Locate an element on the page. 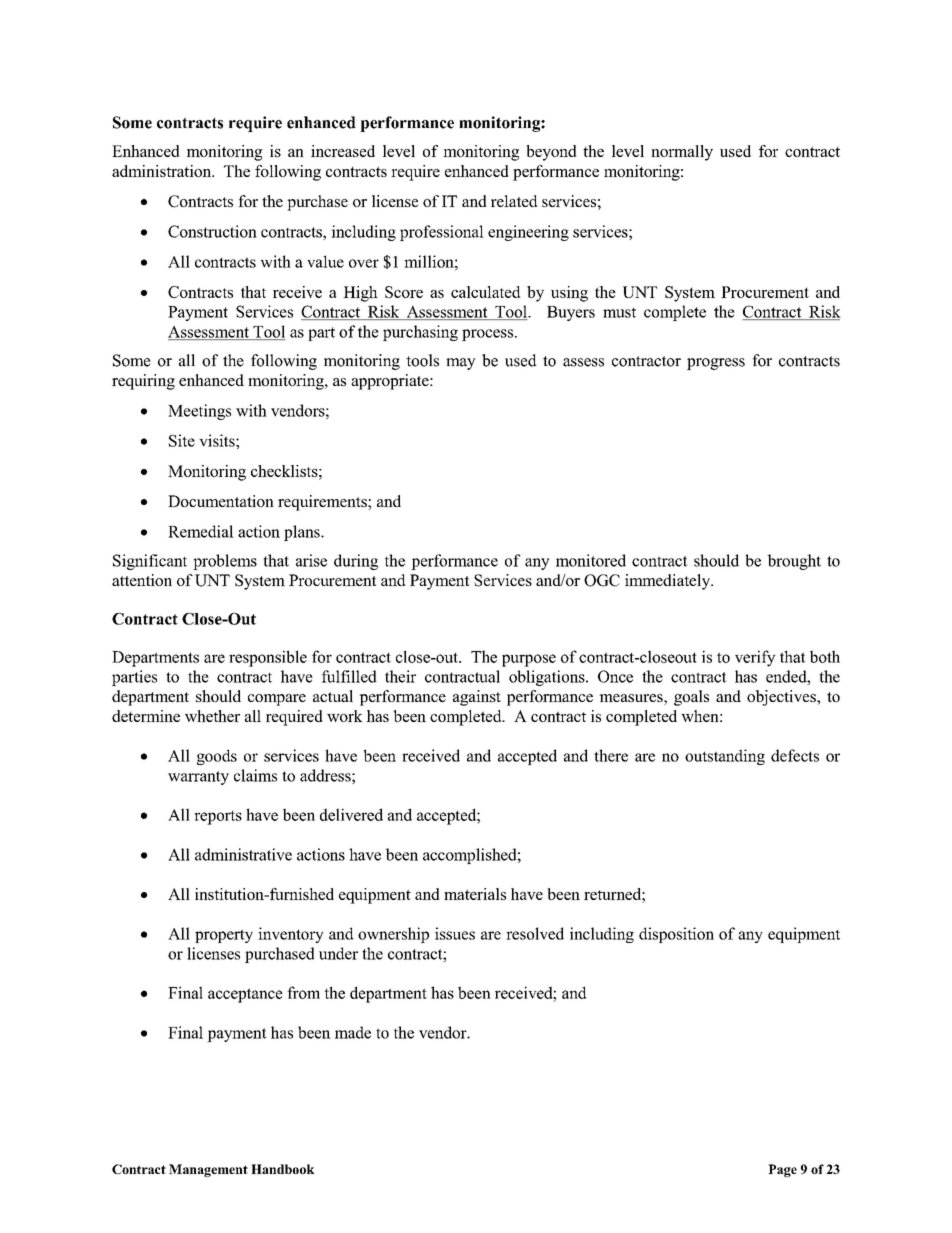  made is located at coordinates (353, 1032).
